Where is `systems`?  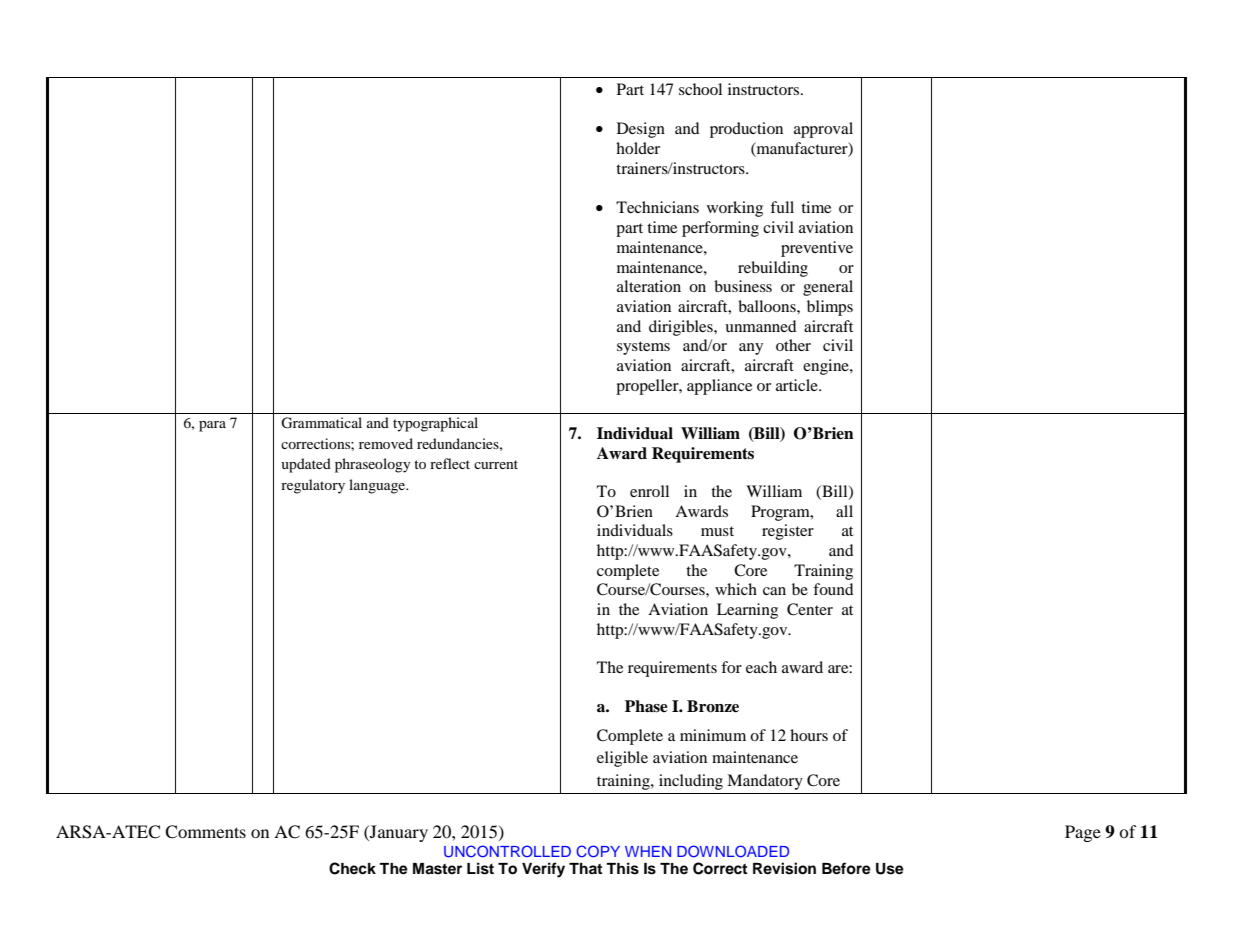
systems is located at coordinates (643, 348).
